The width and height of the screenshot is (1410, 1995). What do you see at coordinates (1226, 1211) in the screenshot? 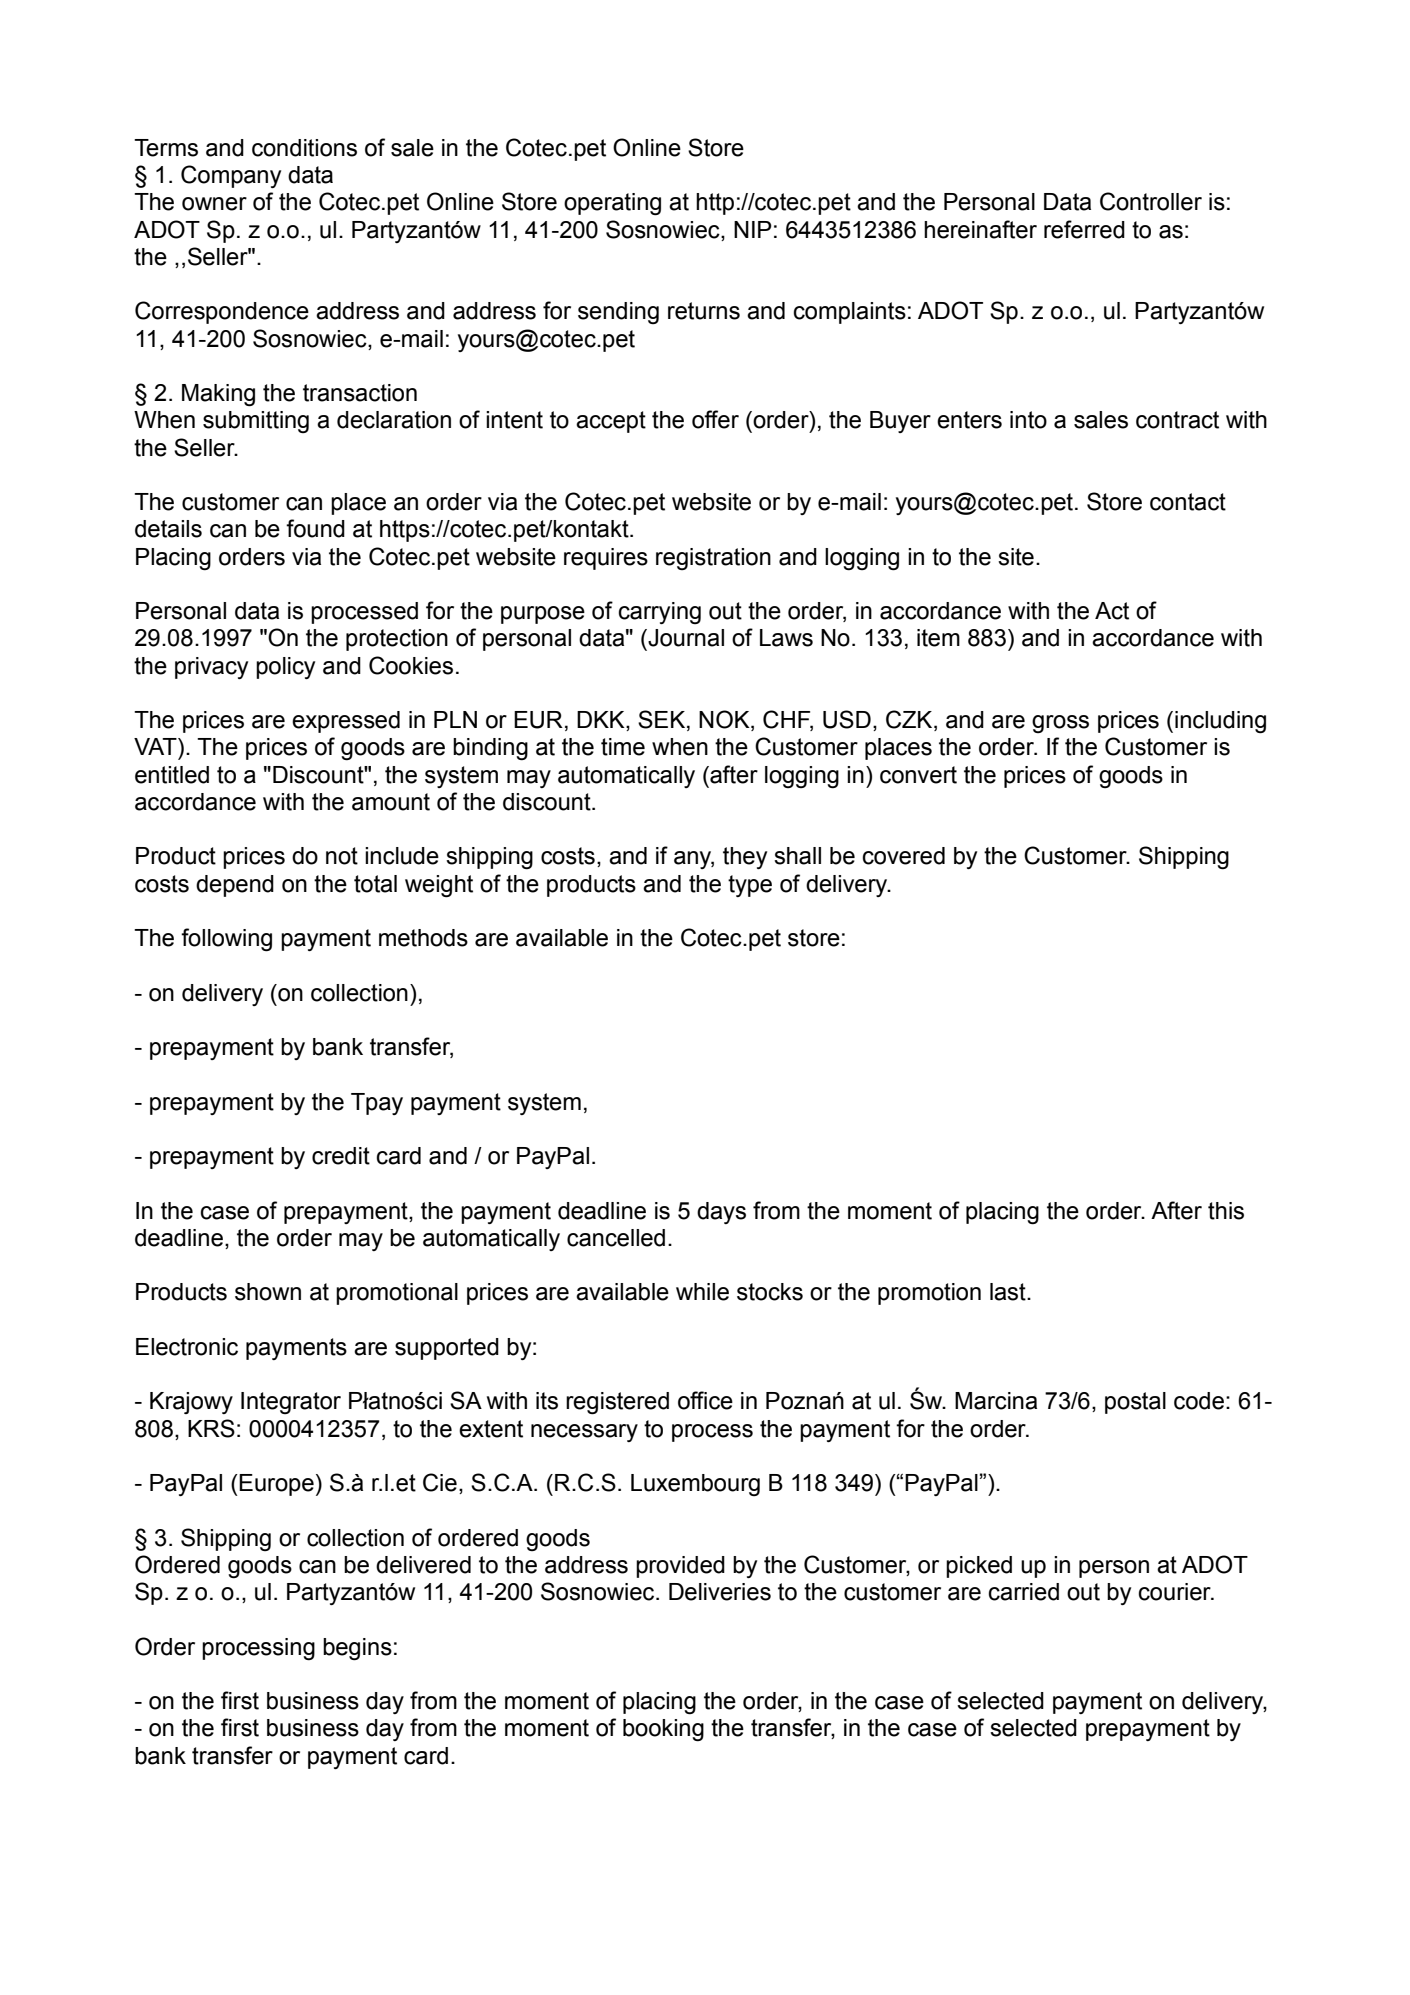
I see `this` at bounding box center [1226, 1211].
